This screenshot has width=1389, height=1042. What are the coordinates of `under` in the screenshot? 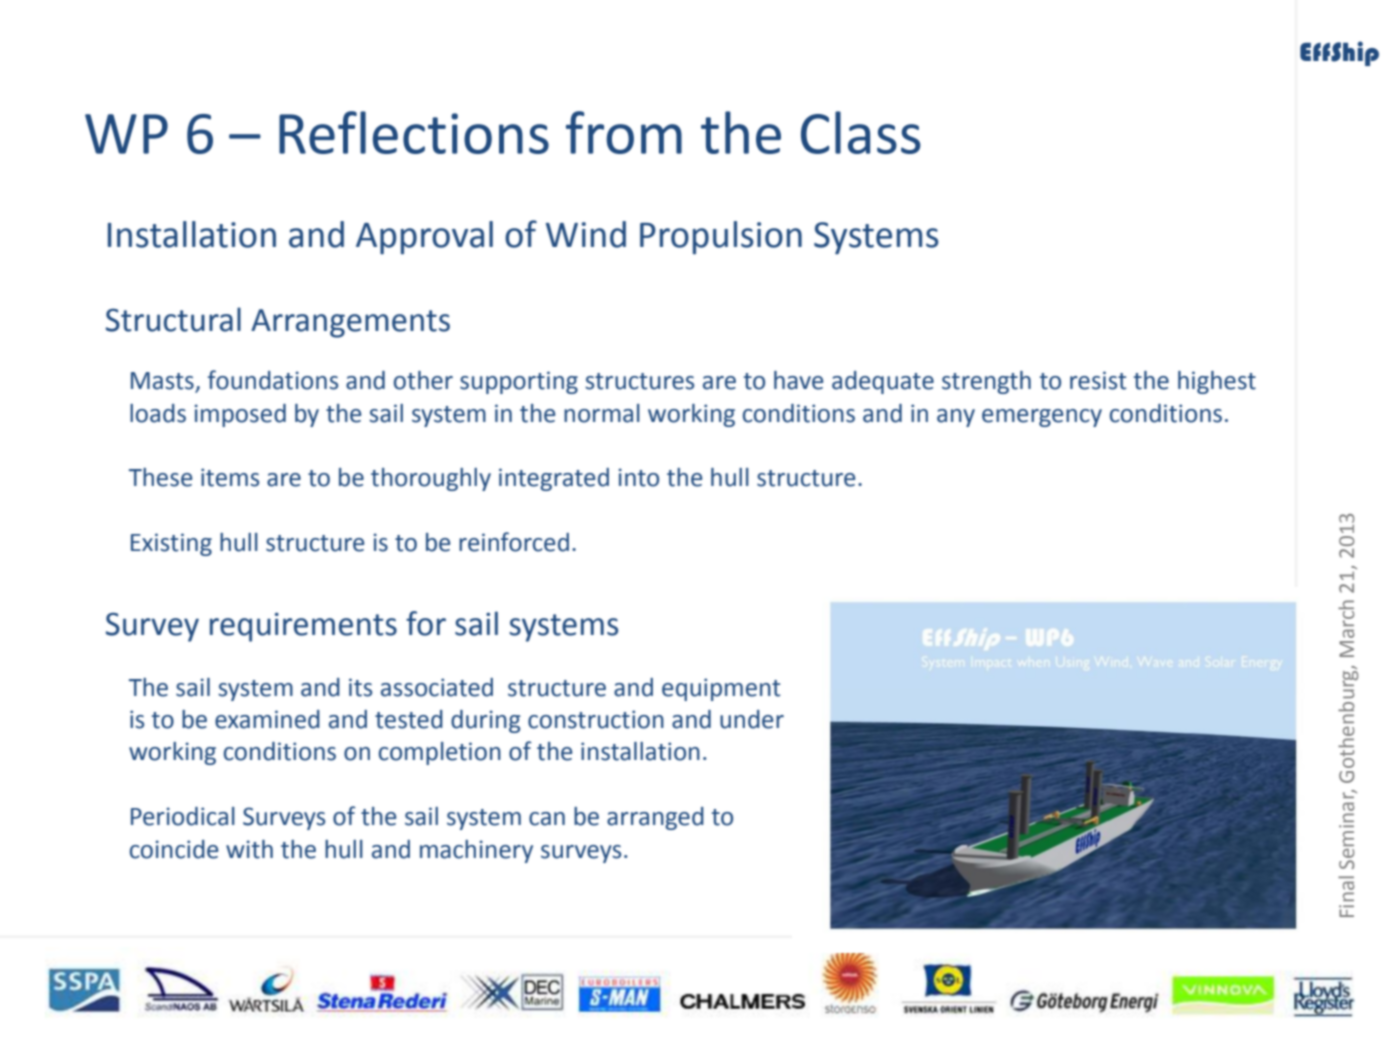 It's located at (752, 719).
